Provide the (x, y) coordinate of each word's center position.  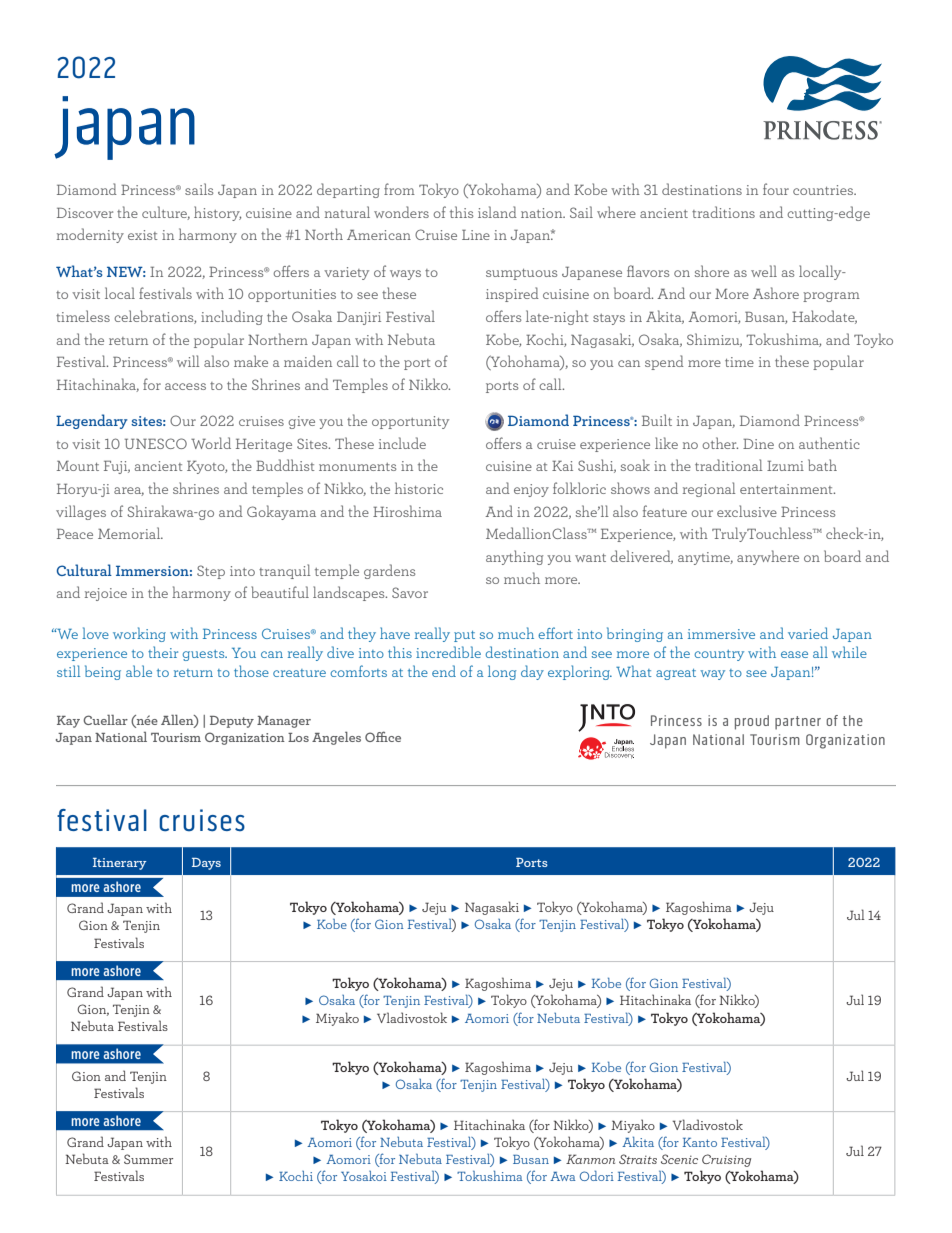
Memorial (130, 533)
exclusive (747, 511)
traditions (723, 212)
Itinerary (120, 864)
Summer (148, 1159)
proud (752, 722)
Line (476, 235)
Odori (597, 1176)
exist (143, 235)
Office (383, 736)
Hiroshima (407, 511)
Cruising (726, 1160)
